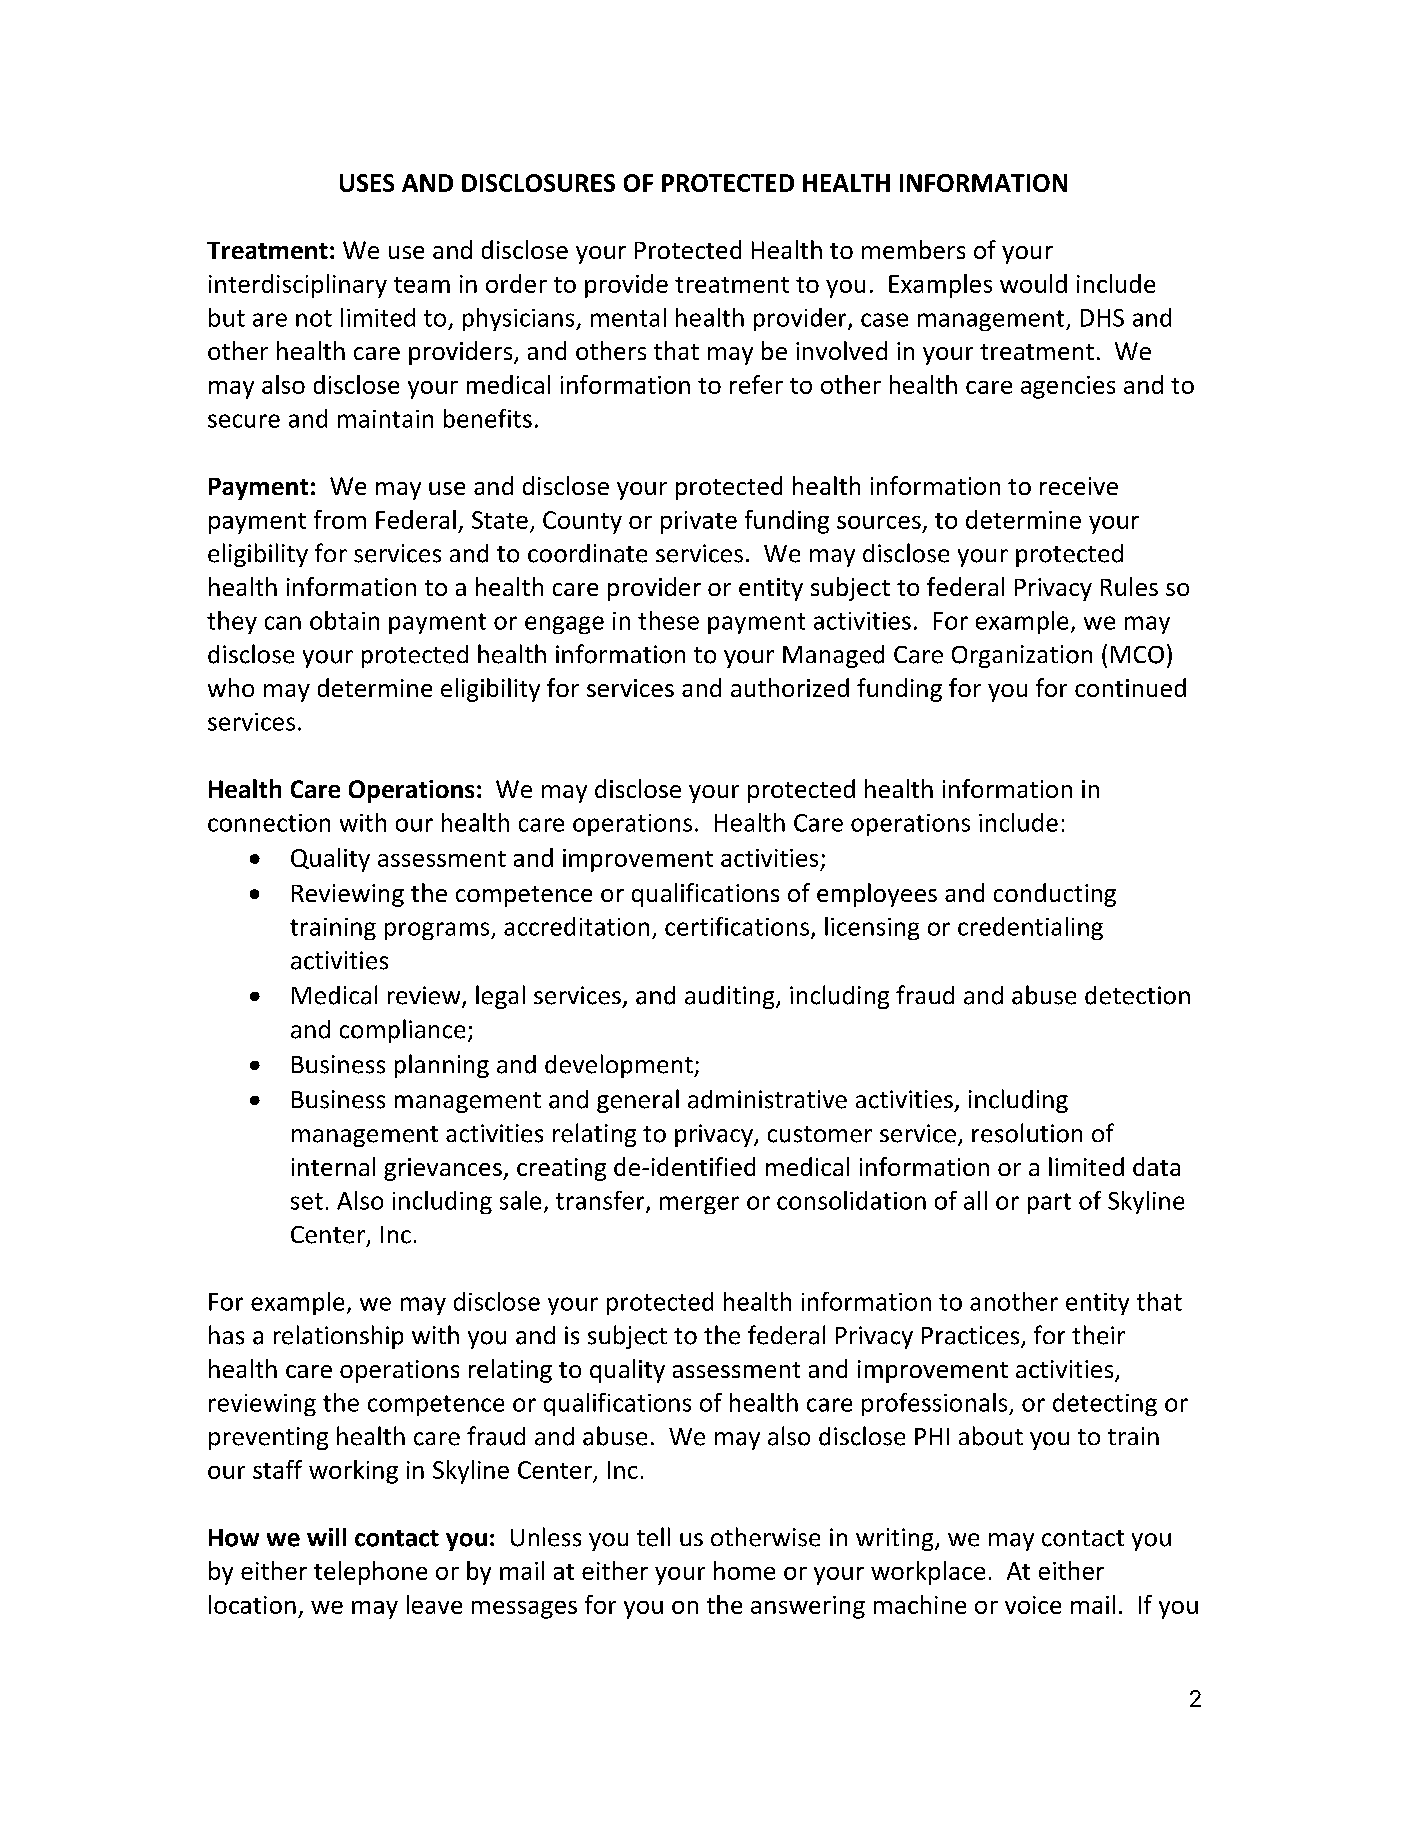  What do you see at coordinates (1033, 283) in the screenshot?
I see `would` at bounding box center [1033, 283].
